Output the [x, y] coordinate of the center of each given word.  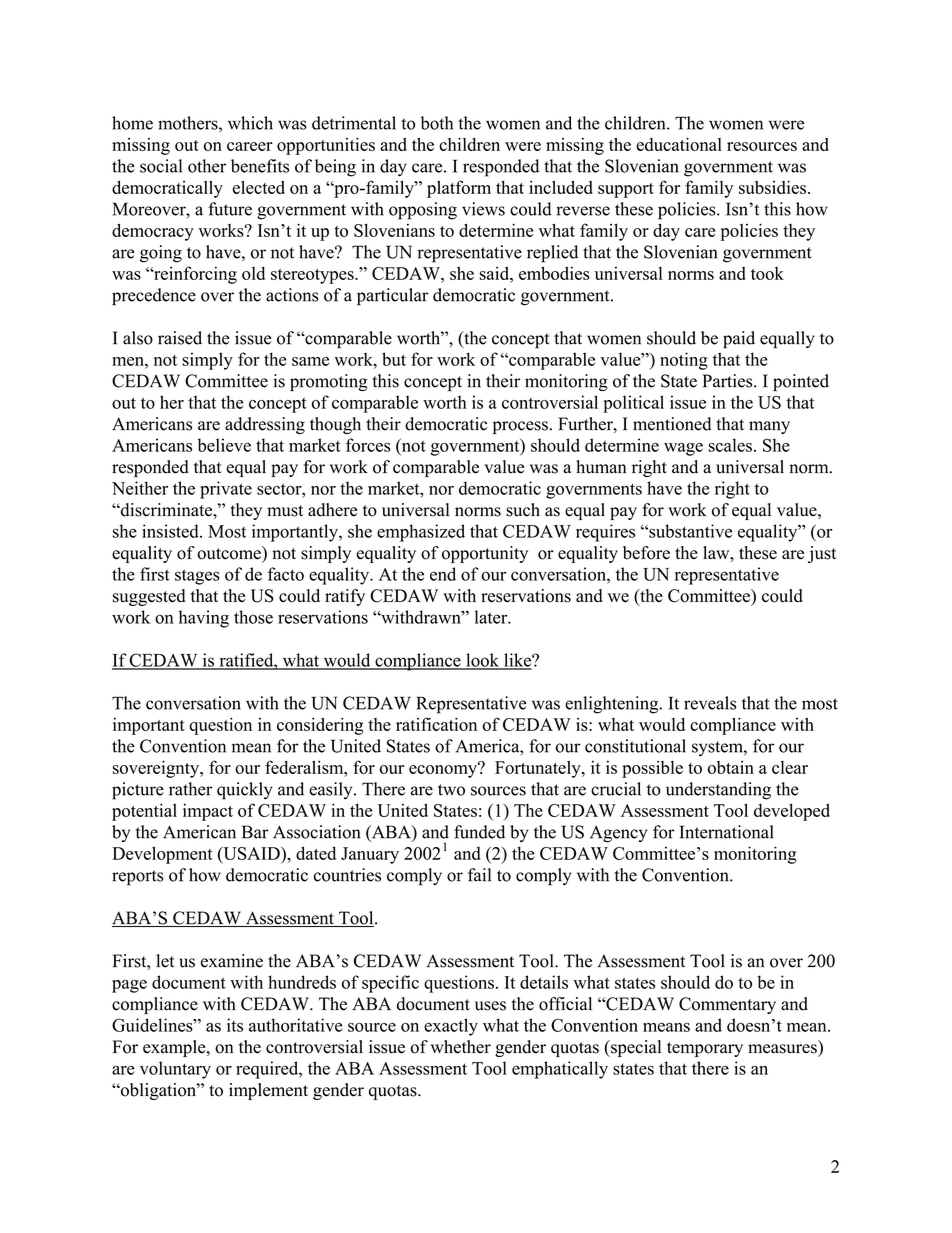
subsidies [772, 187]
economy [444, 770]
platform [459, 189]
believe [224, 445]
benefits [260, 166]
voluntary [175, 1070]
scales [730, 445]
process [520, 427]
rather [190, 789]
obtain [731, 767]
